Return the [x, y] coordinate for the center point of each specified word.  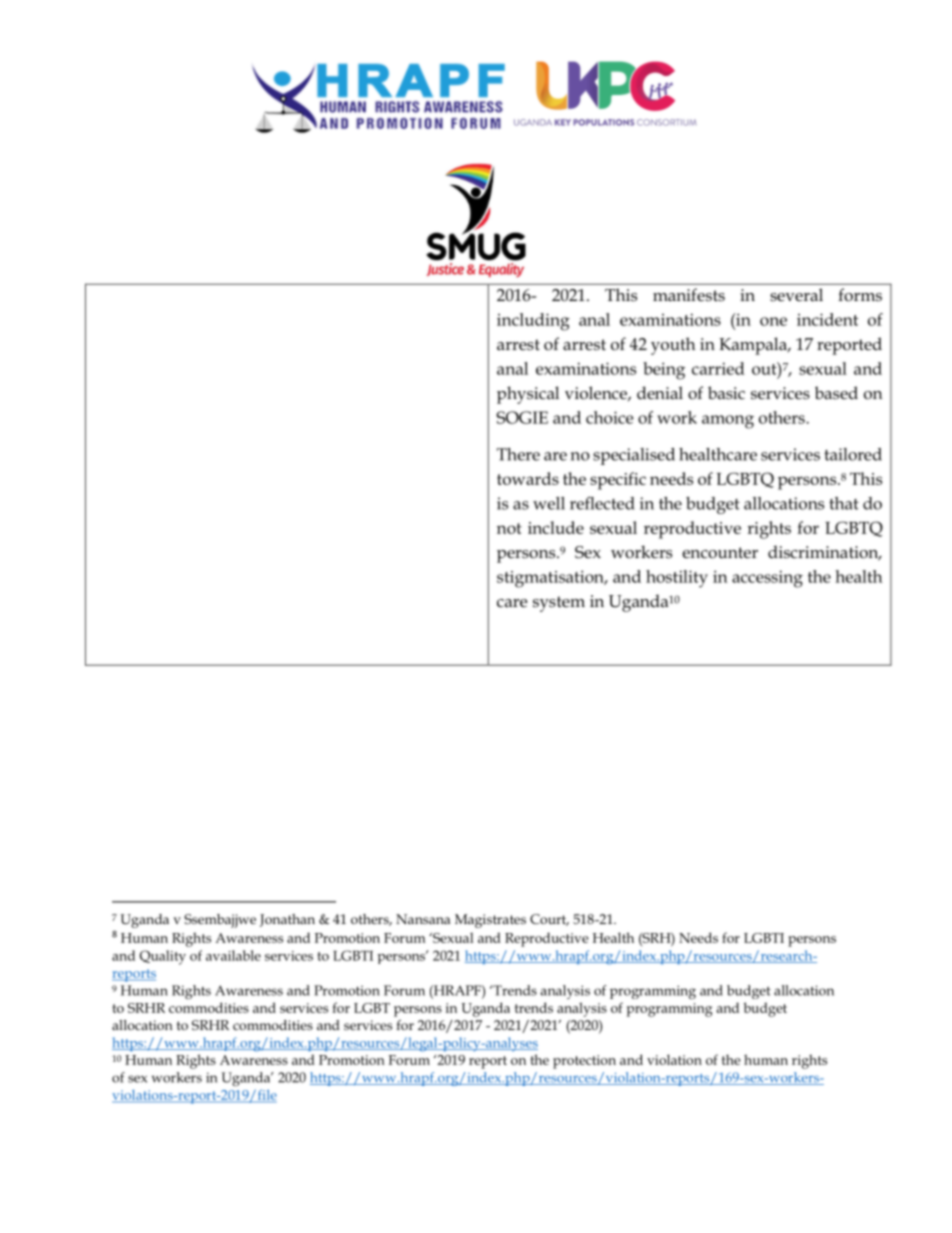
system [559, 604]
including [533, 322]
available [233, 955]
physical [528, 395]
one [773, 321]
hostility [677, 579]
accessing [767, 579]
